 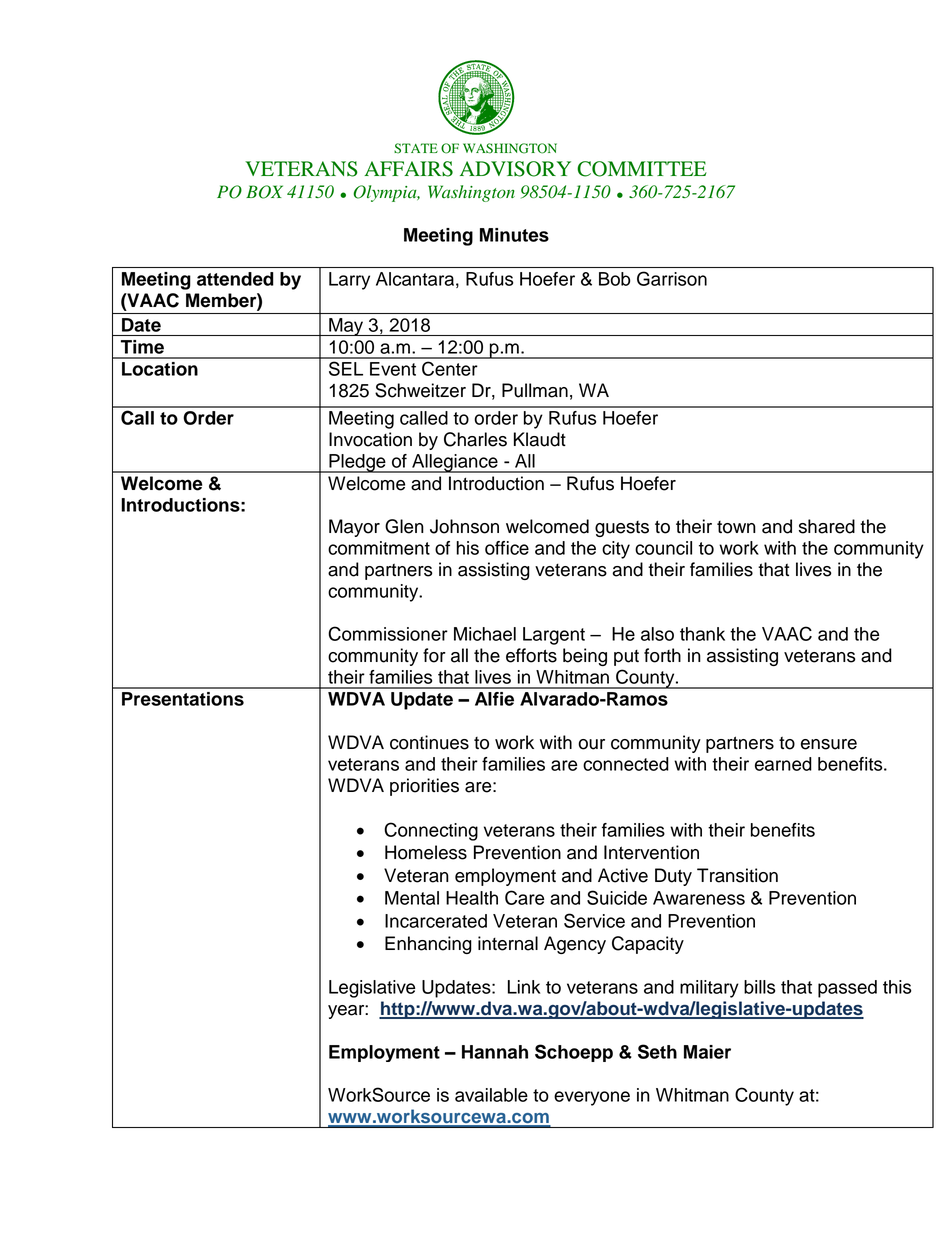 What do you see at coordinates (495, 1052) in the screenshot?
I see `Hannah` at bounding box center [495, 1052].
